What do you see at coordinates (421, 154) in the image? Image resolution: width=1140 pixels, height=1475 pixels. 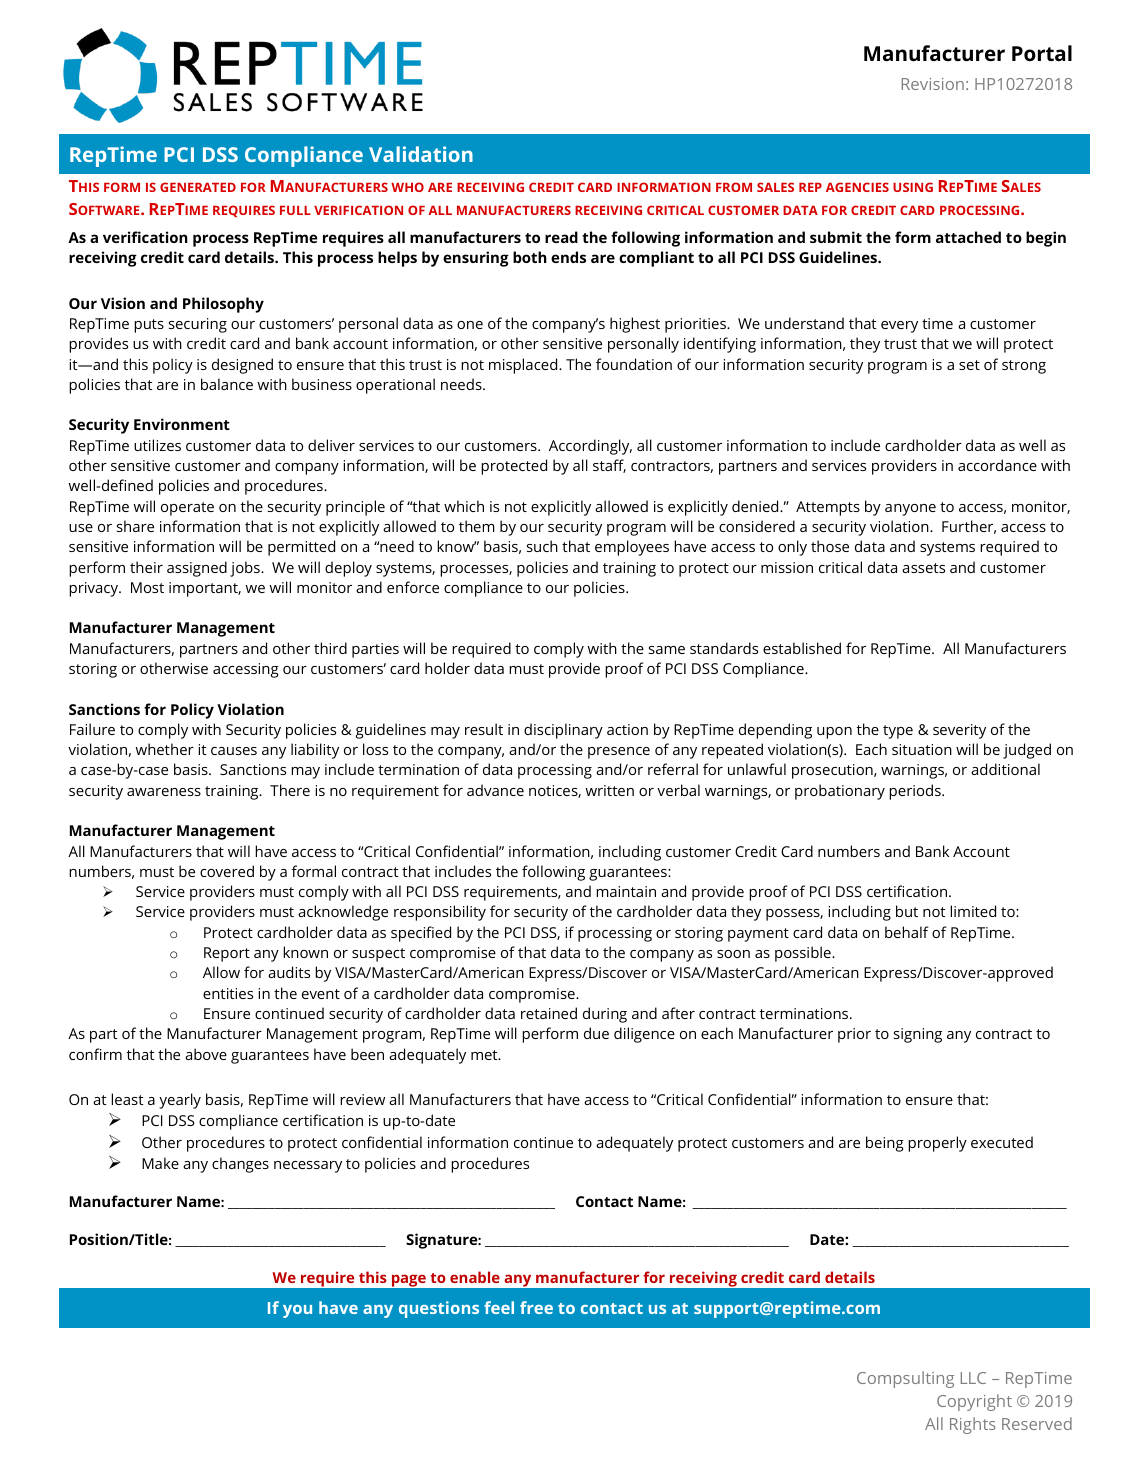 I see `Validation` at bounding box center [421, 154].
